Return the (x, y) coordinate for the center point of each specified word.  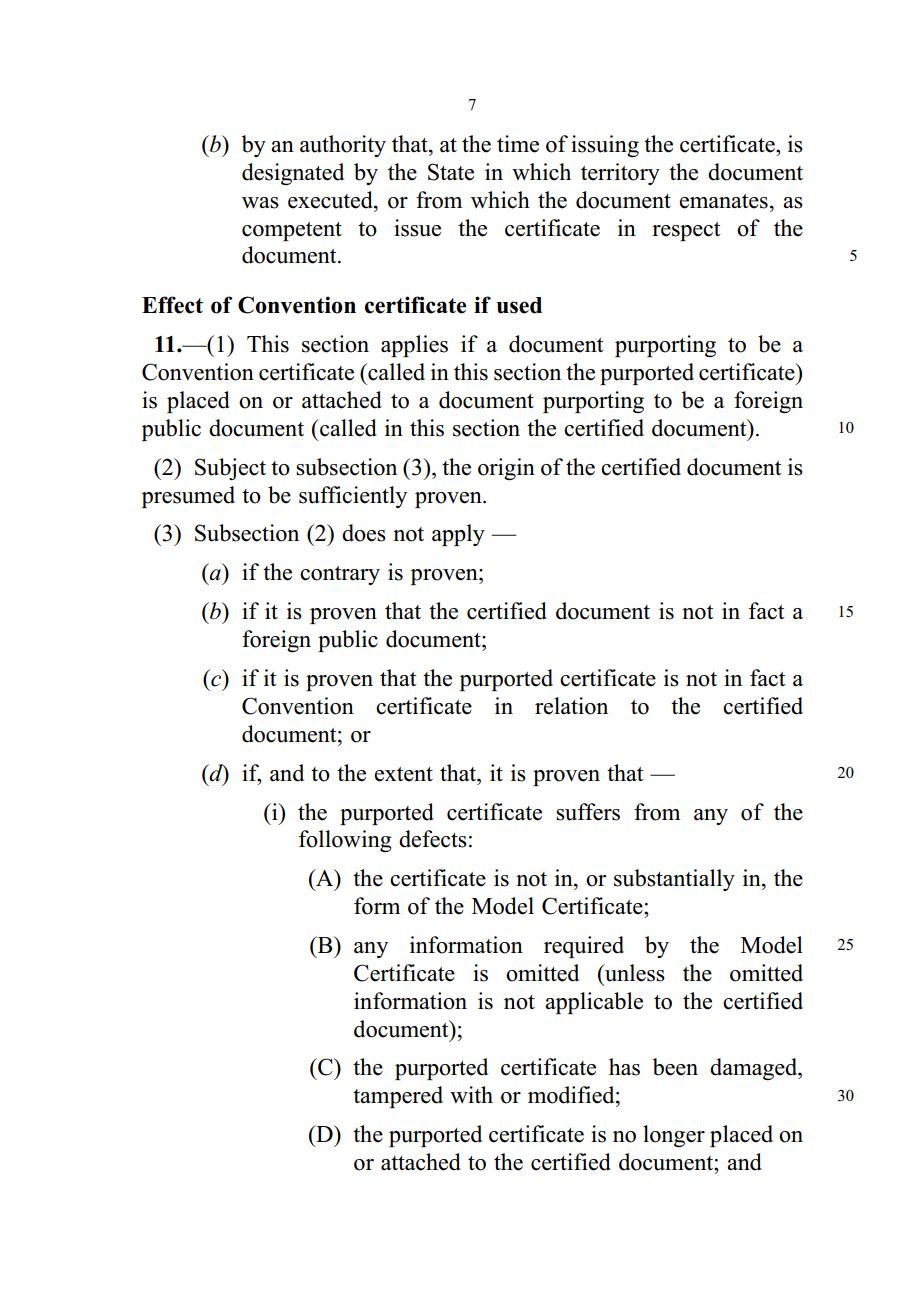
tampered (398, 1097)
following (345, 841)
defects (433, 839)
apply (458, 535)
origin (506, 469)
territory (620, 174)
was (260, 203)
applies (414, 346)
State (451, 172)
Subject (230, 469)
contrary (340, 575)
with (471, 1094)
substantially (674, 880)
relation (571, 706)
